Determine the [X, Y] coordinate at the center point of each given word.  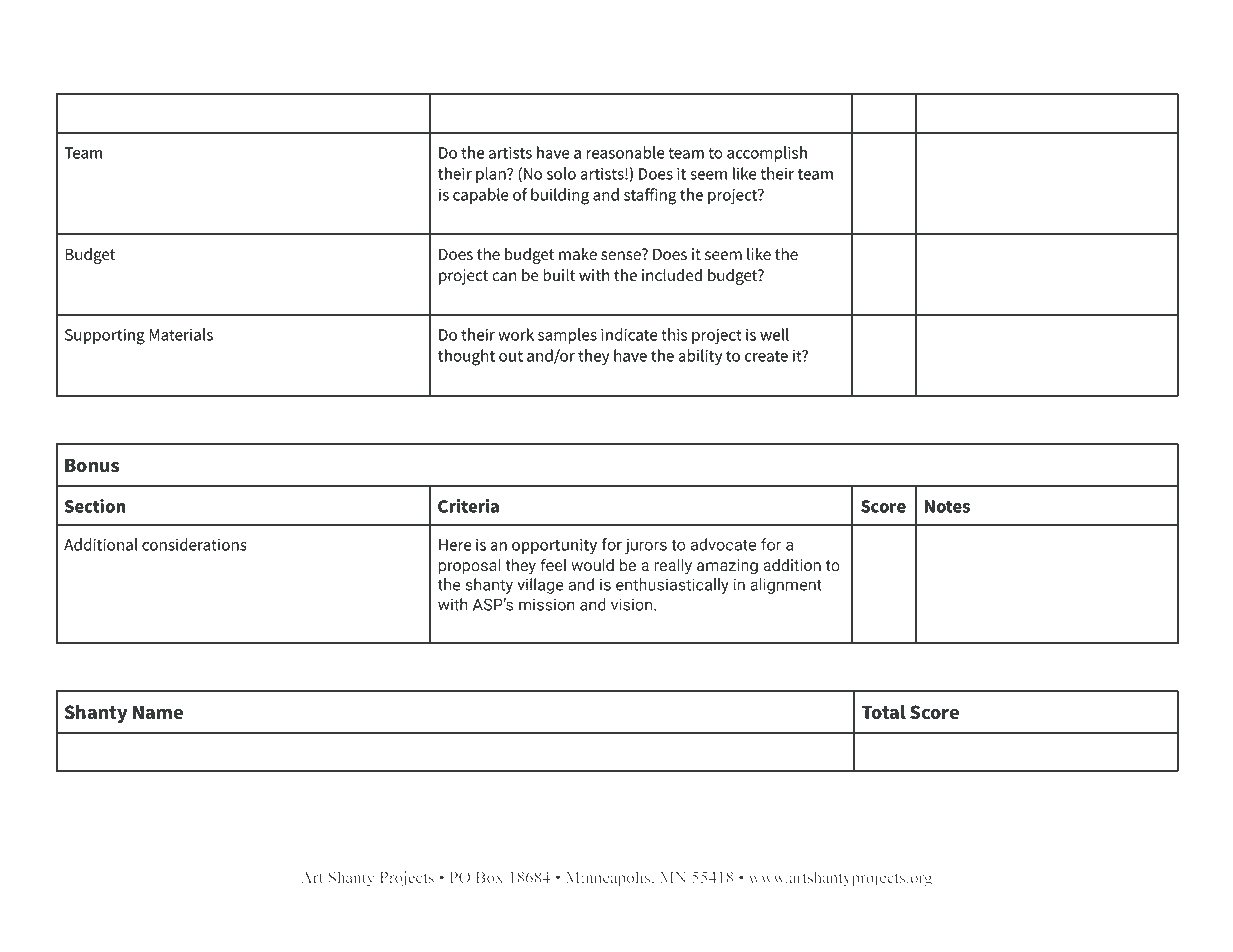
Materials [181, 334]
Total [884, 712]
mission [547, 605]
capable [481, 196]
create [766, 356]
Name [158, 712]
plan [492, 175]
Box [489, 877]
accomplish [767, 154]
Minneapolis [609, 879]
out [511, 356]
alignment [786, 586]
